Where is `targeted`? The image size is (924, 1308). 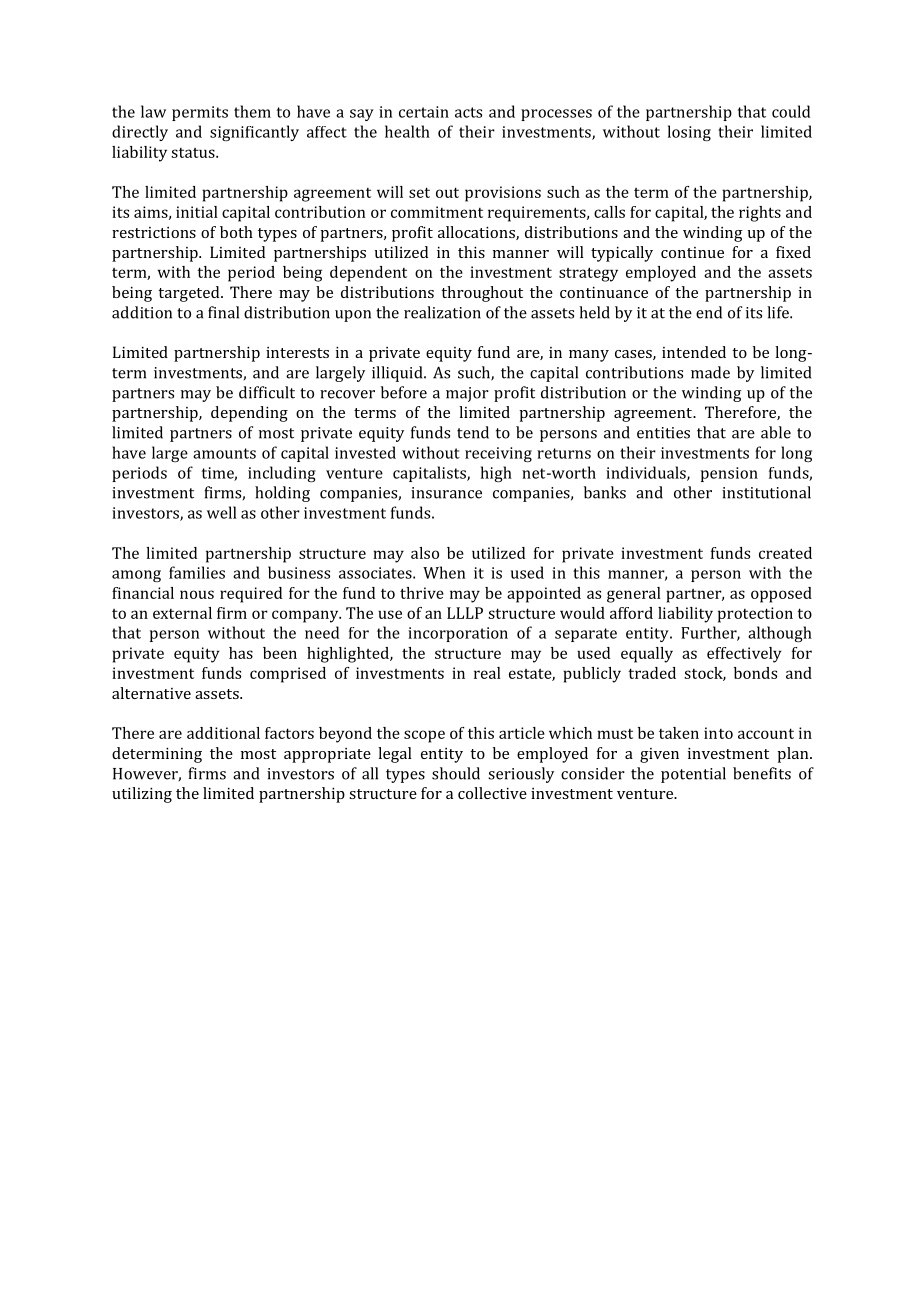
targeted is located at coordinates (190, 294).
